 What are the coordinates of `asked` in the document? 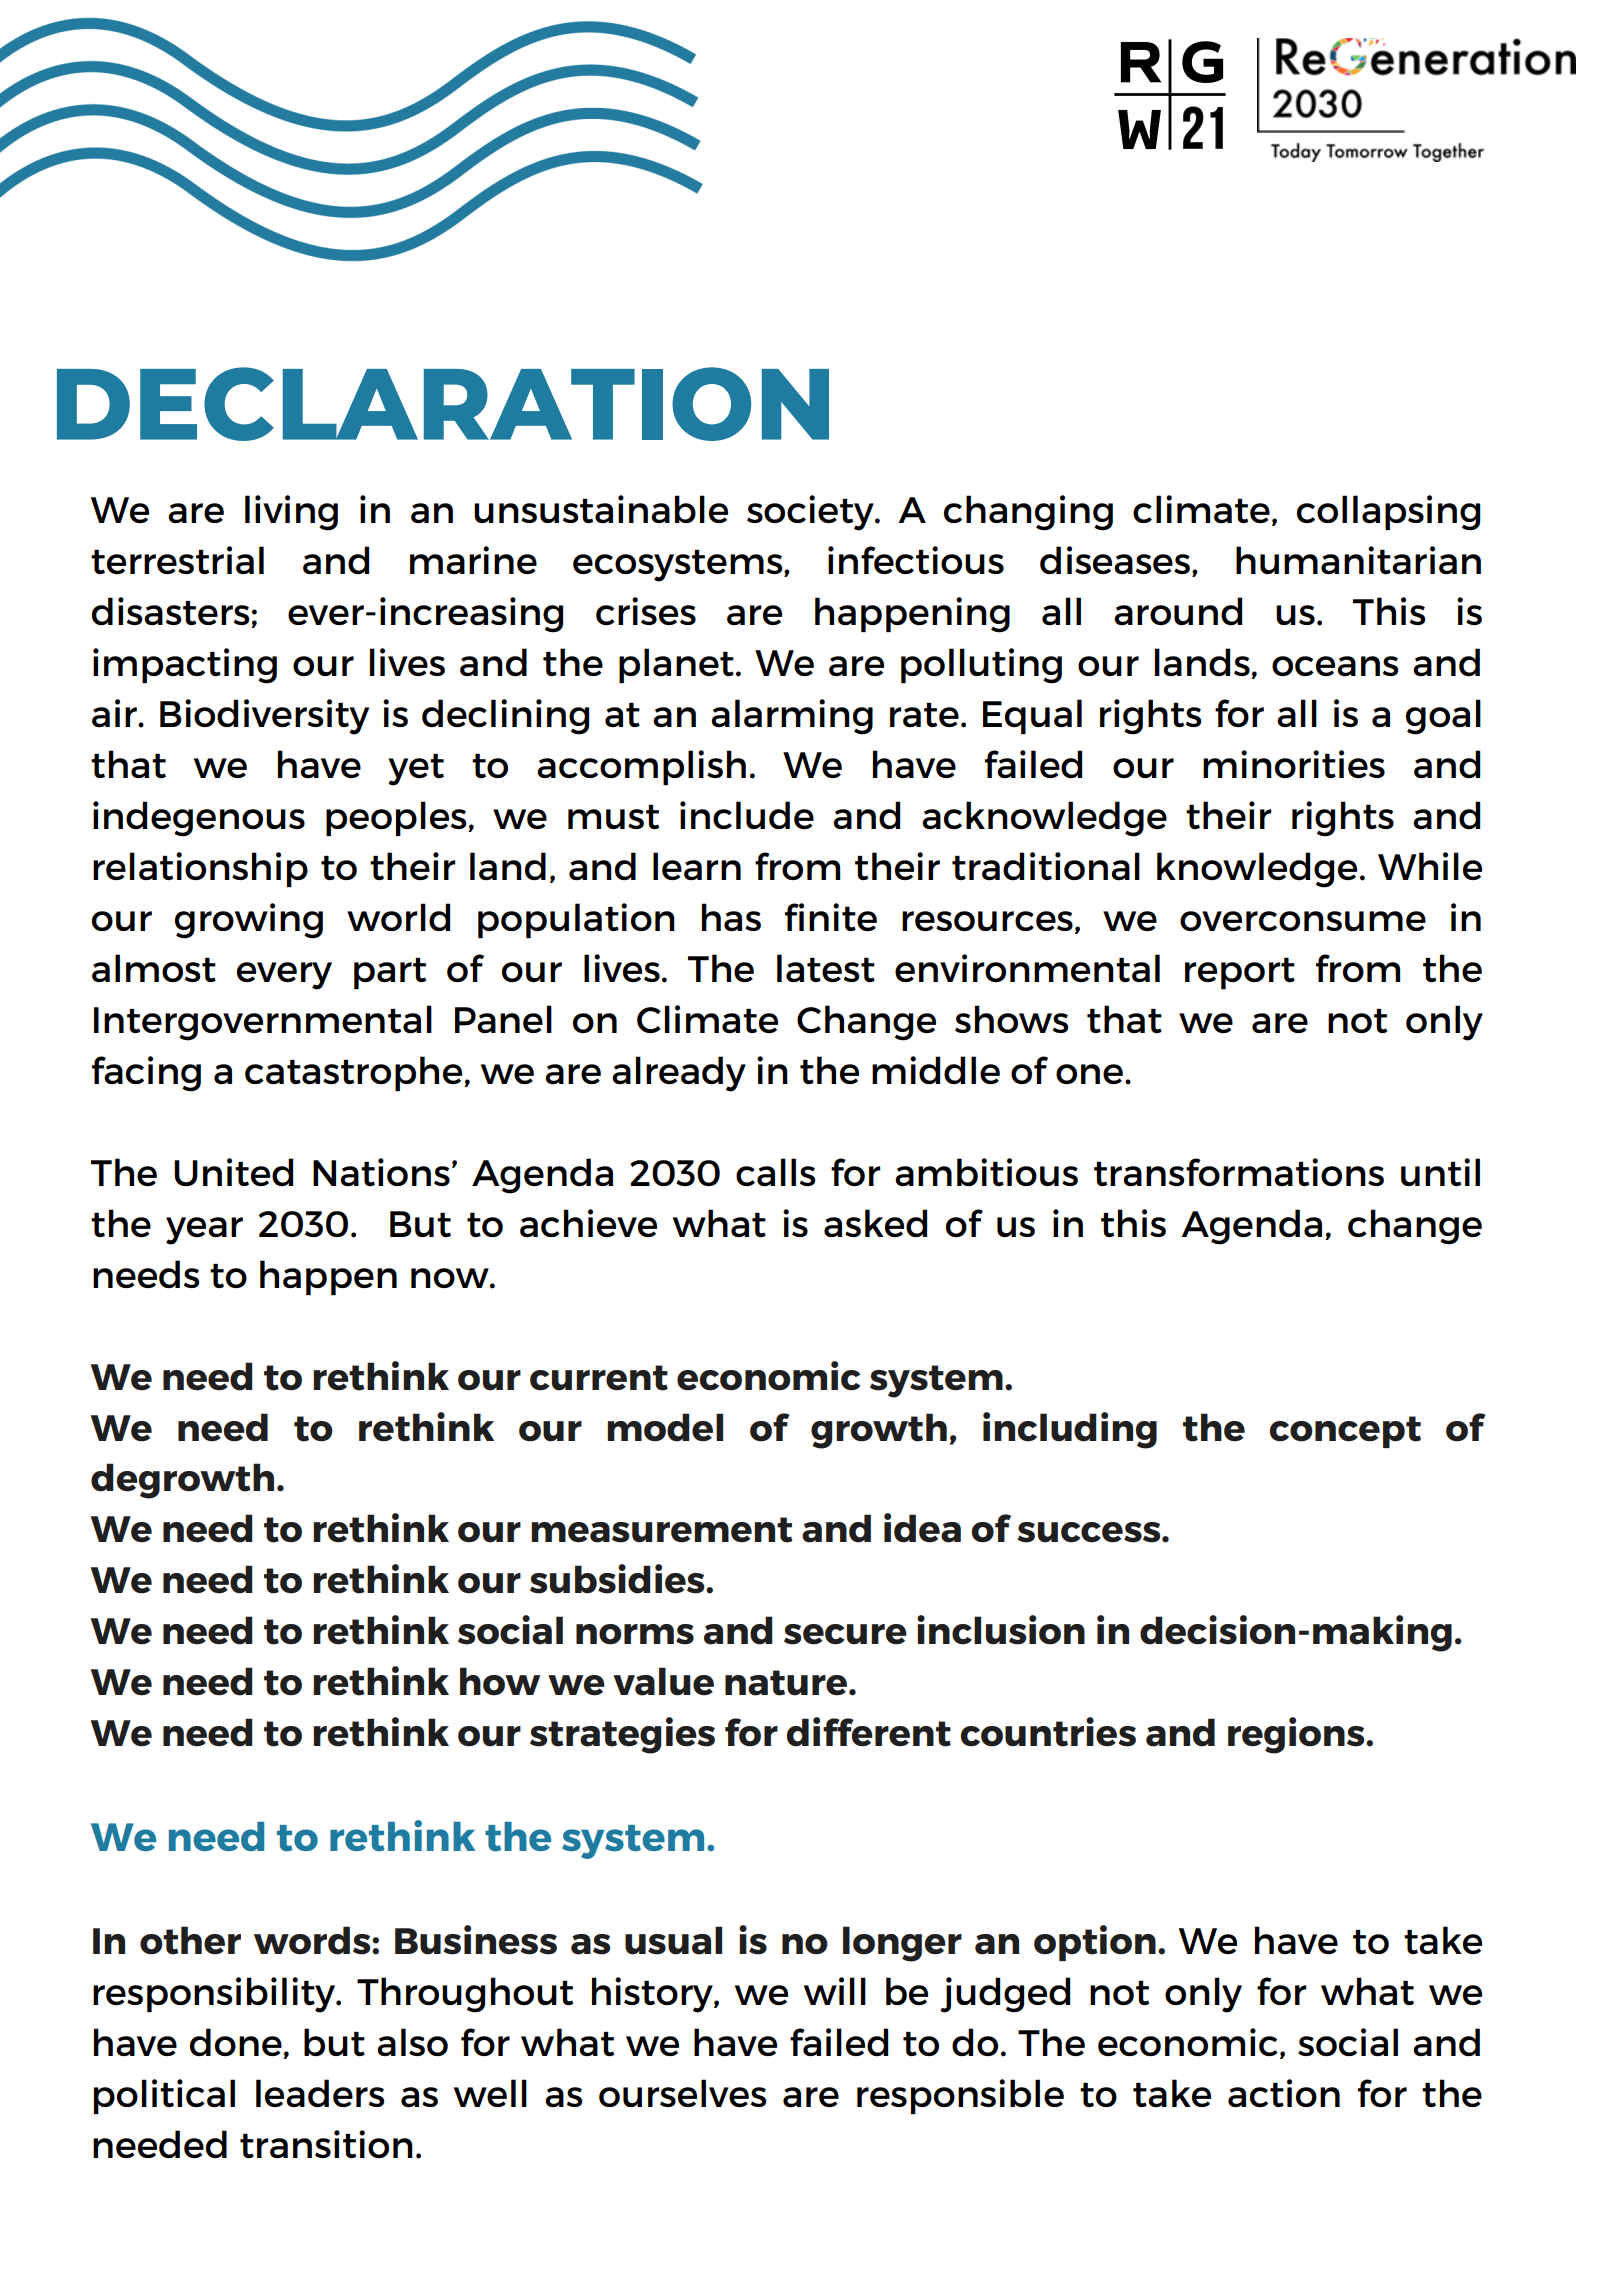 It's located at (875, 1223).
